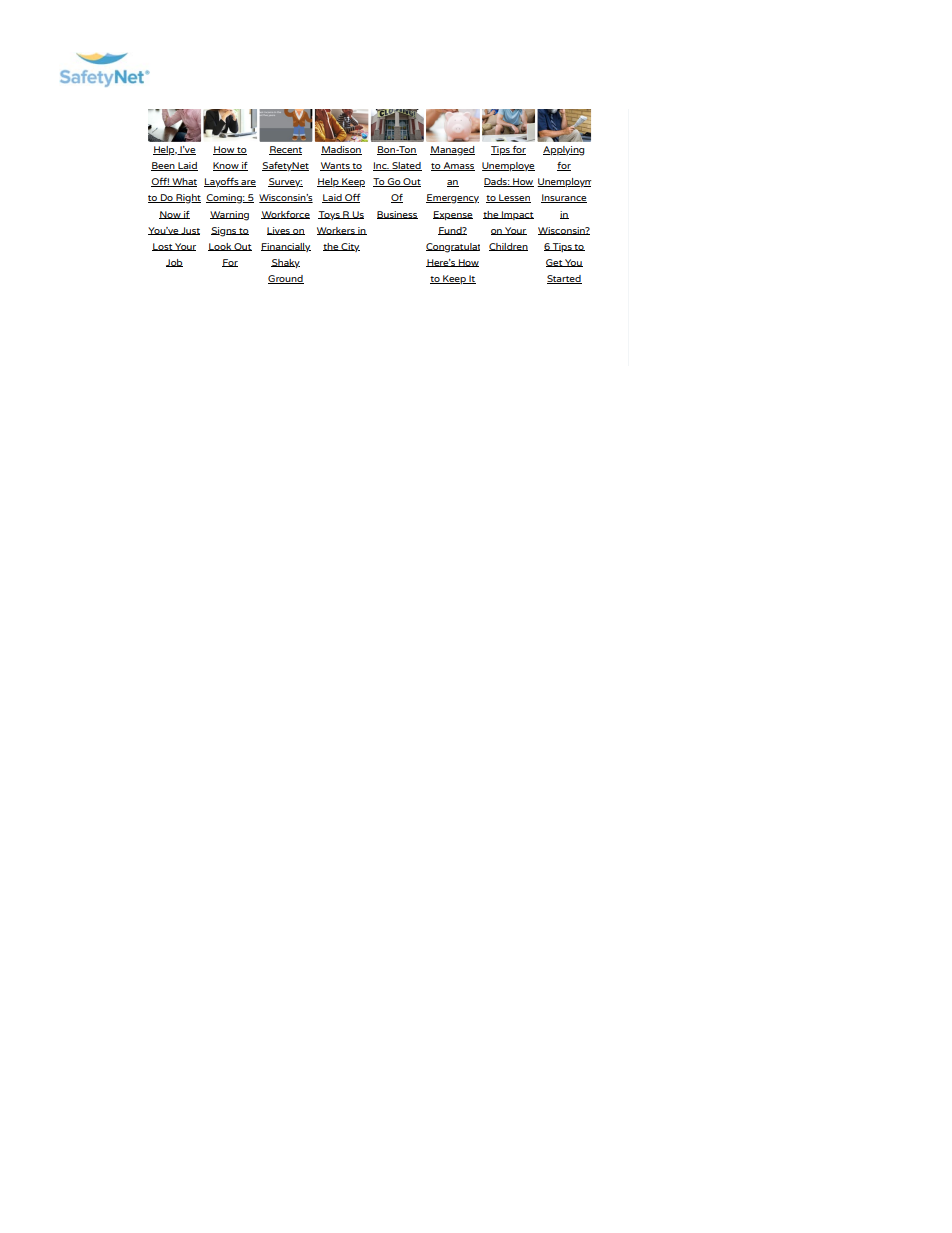 The height and width of the document is (1233, 952). I want to click on Emergency, so click(452, 199).
